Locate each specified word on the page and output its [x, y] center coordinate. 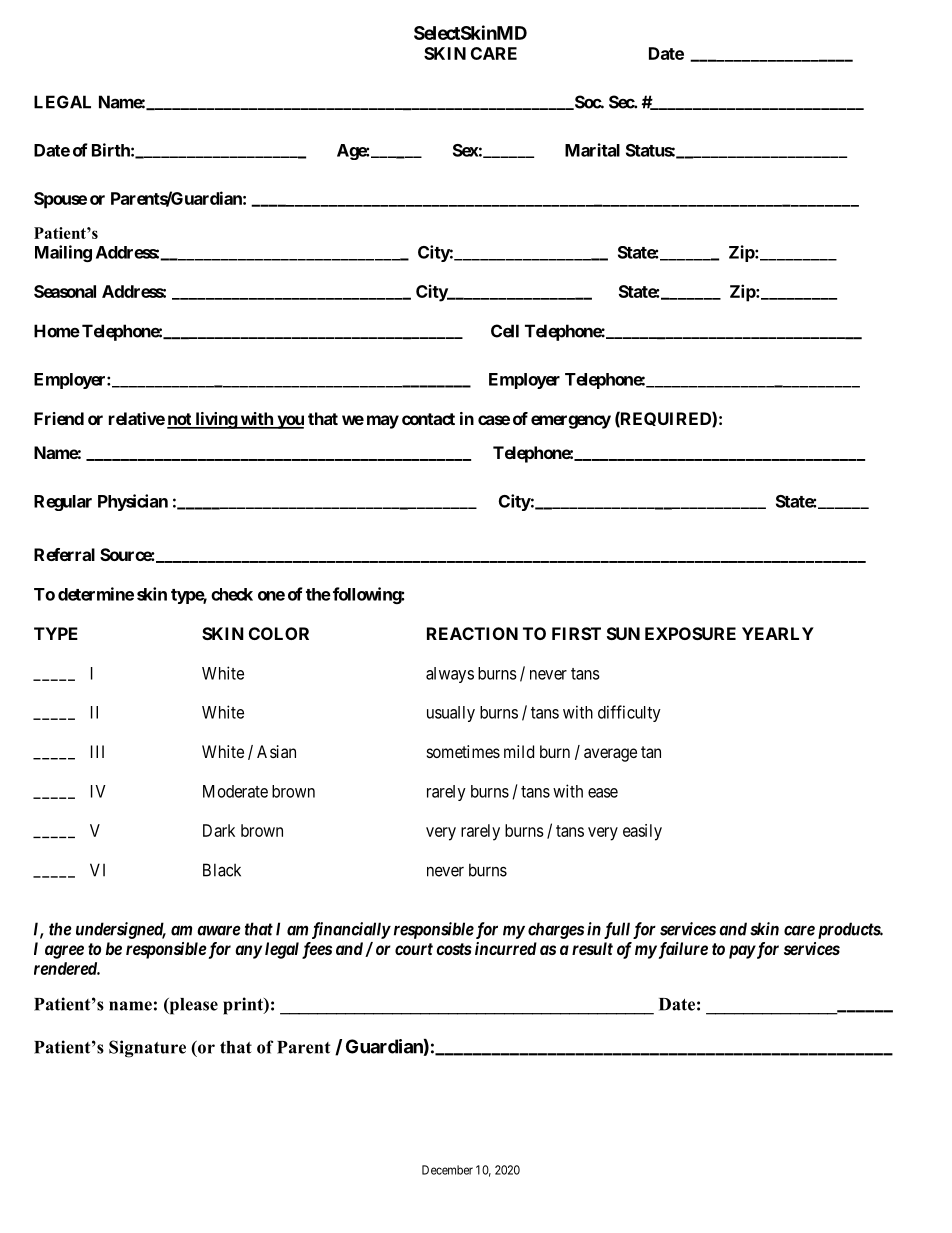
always [450, 675]
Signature [147, 1049]
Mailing [63, 253]
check [232, 594]
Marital [592, 150]
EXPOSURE [690, 633]
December [447, 1170]
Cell [505, 331]
